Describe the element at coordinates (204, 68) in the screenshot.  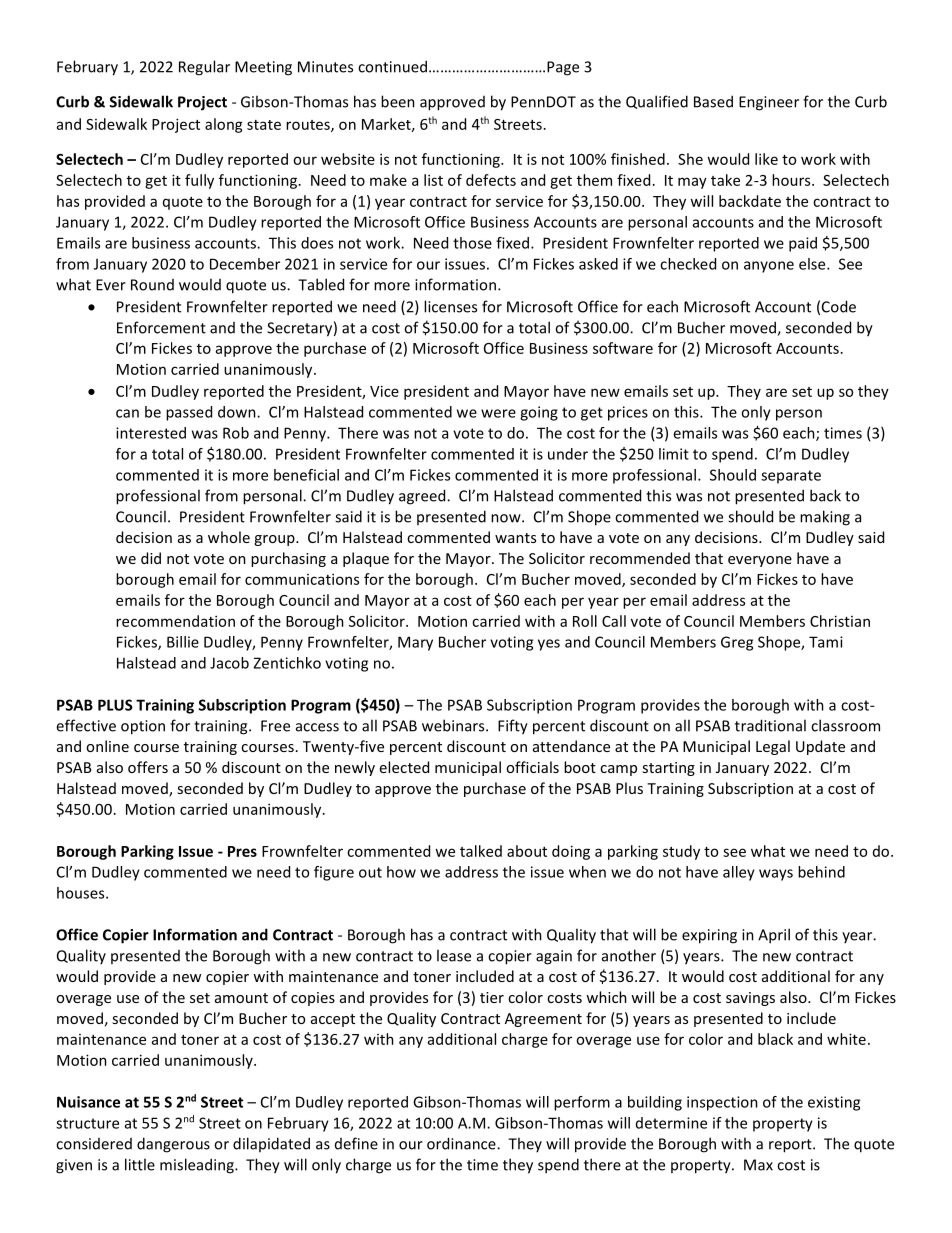
I see `Regular` at that location.
